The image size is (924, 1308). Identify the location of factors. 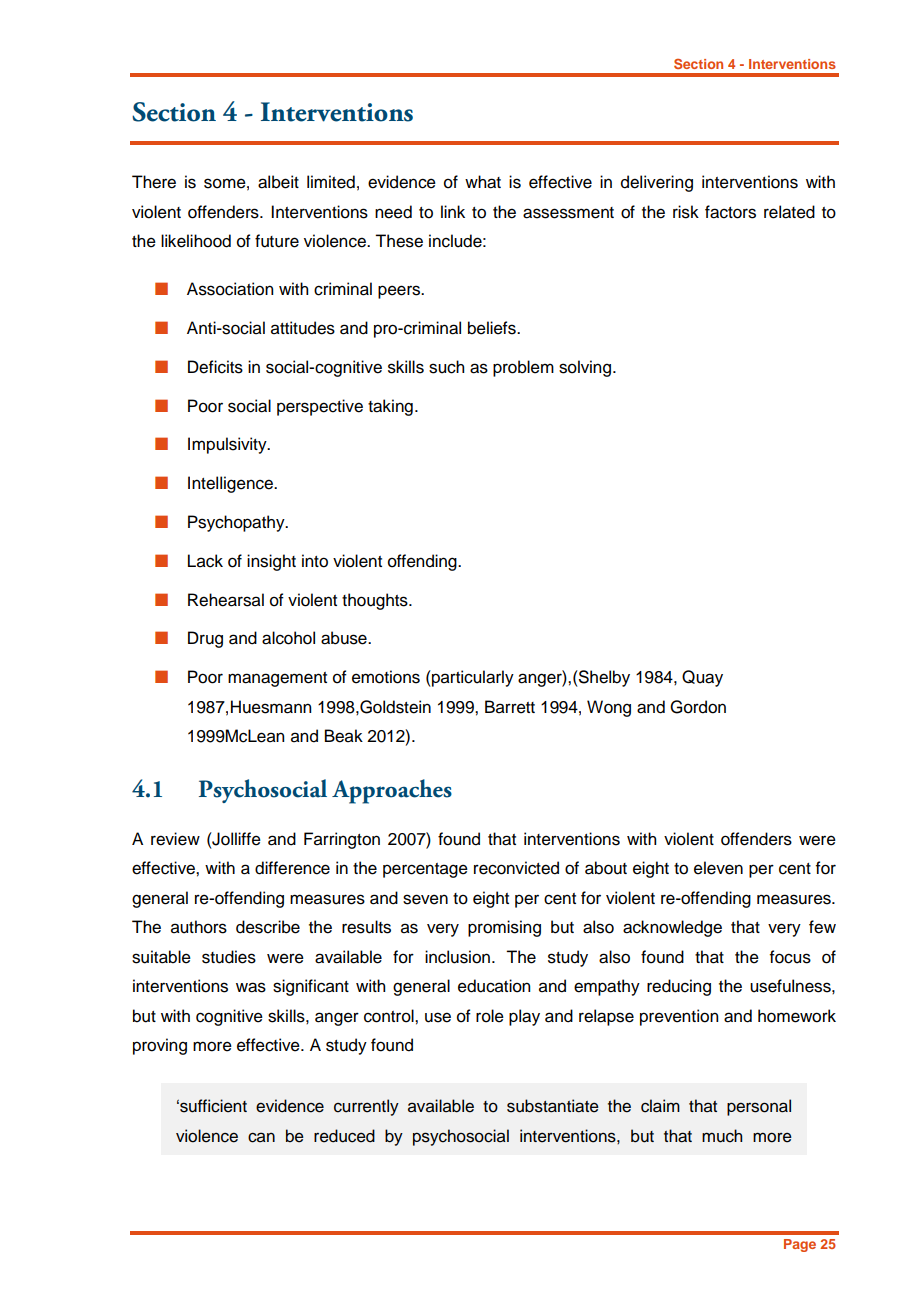
(730, 212).
